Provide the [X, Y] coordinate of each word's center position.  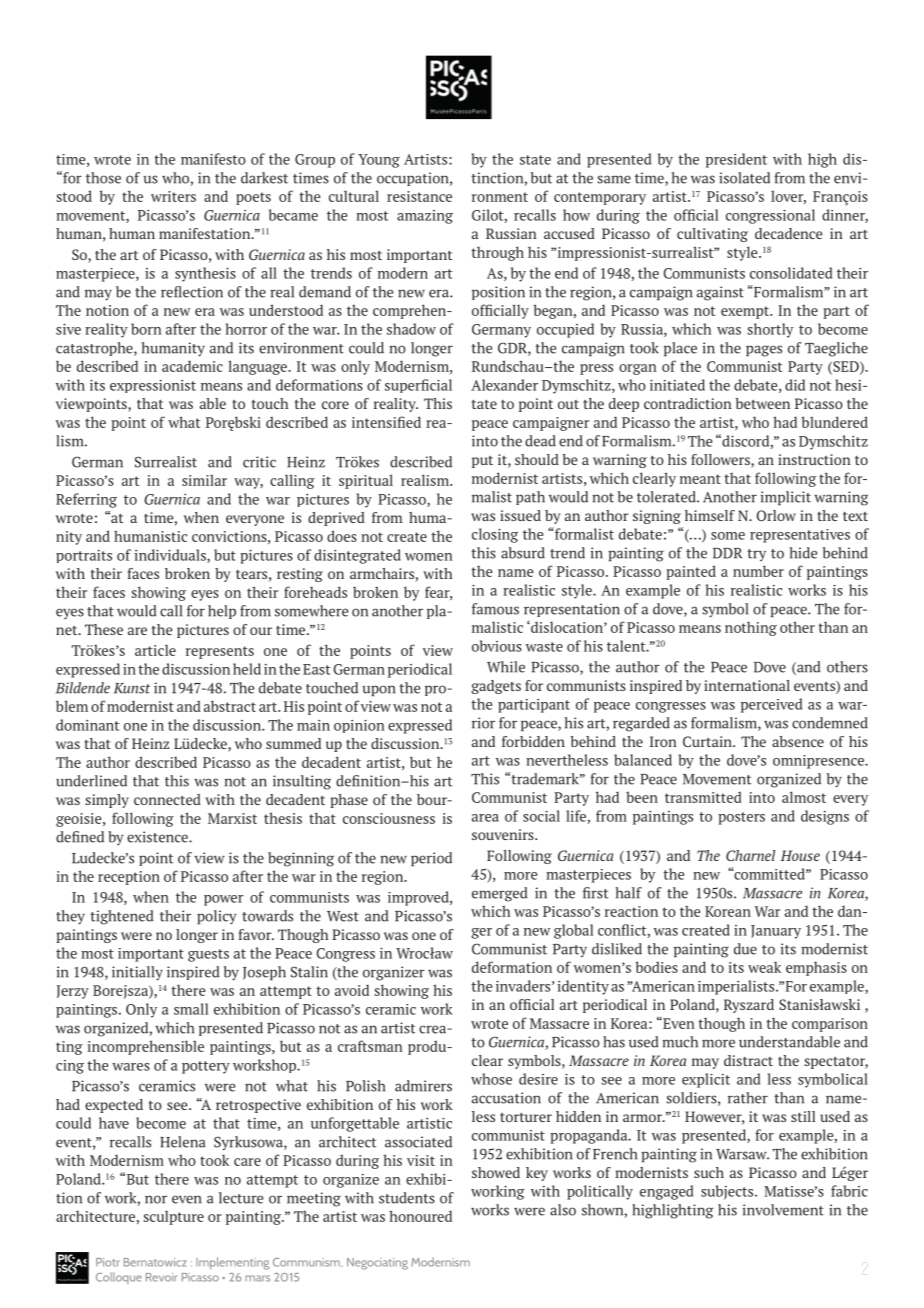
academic [192, 366]
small [191, 1009]
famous [495, 609]
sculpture [174, 1217]
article [155, 650]
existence [158, 837]
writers [173, 196]
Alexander [504, 385]
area [485, 818]
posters [741, 818]
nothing [751, 628]
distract [748, 1060]
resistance [419, 196]
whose [491, 1079]
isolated [744, 178]
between [762, 403]
